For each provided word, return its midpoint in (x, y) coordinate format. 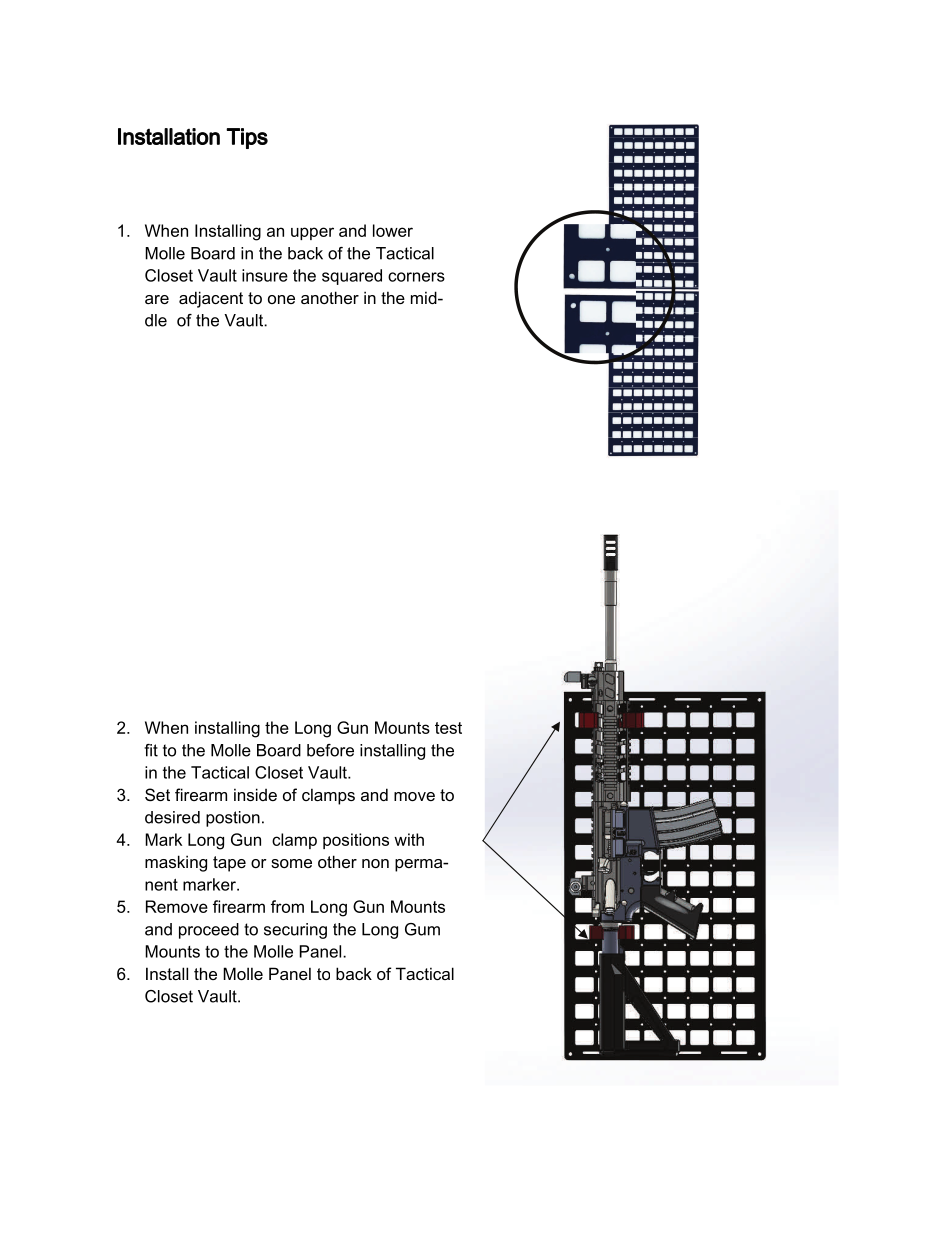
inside (255, 794)
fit (151, 750)
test (448, 728)
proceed (209, 931)
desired (172, 817)
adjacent (211, 299)
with (409, 839)
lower (393, 230)
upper (312, 233)
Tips (247, 138)
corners (416, 277)
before (330, 750)
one (281, 299)
